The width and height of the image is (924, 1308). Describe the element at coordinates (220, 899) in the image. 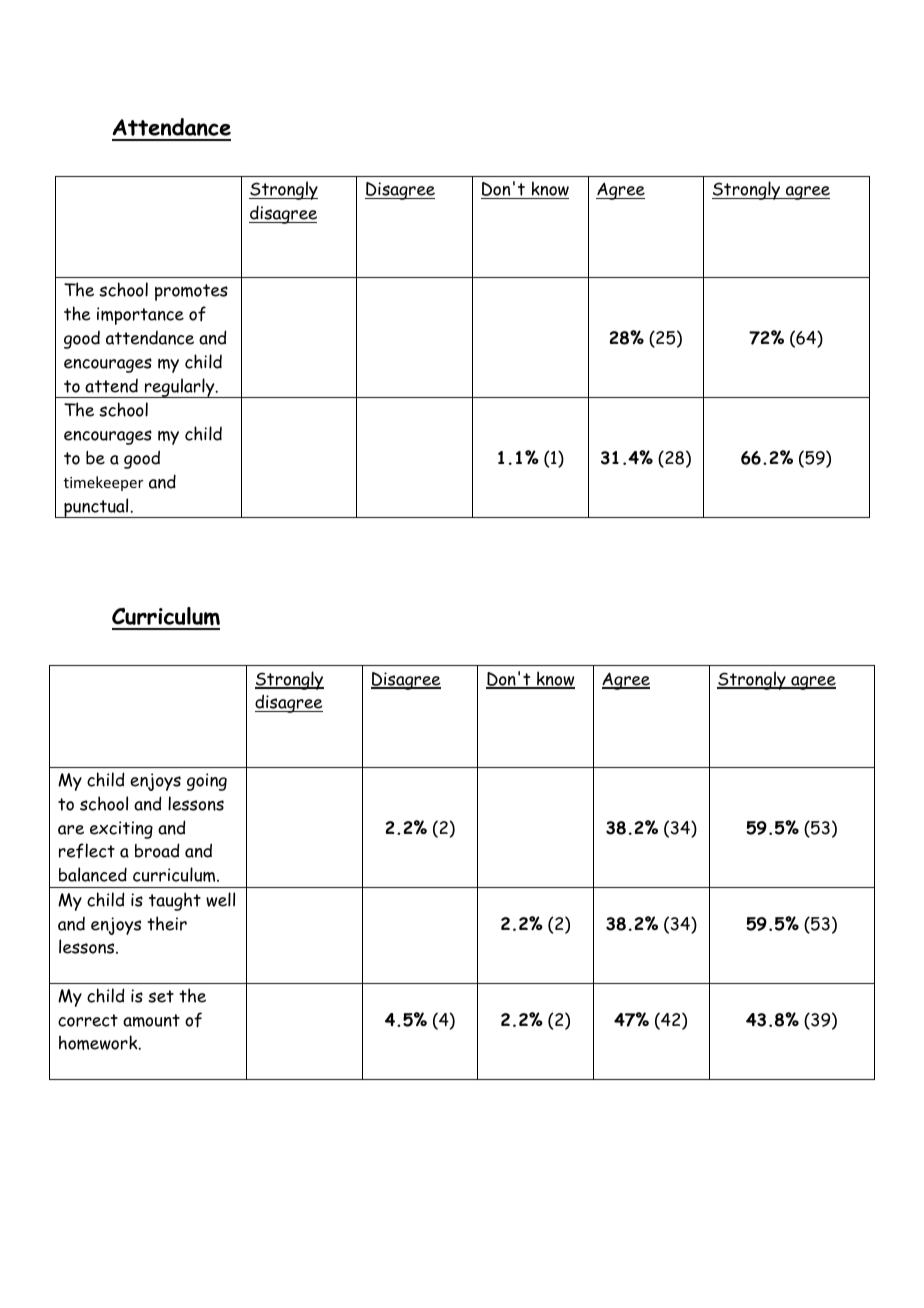

I see `well` at that location.
